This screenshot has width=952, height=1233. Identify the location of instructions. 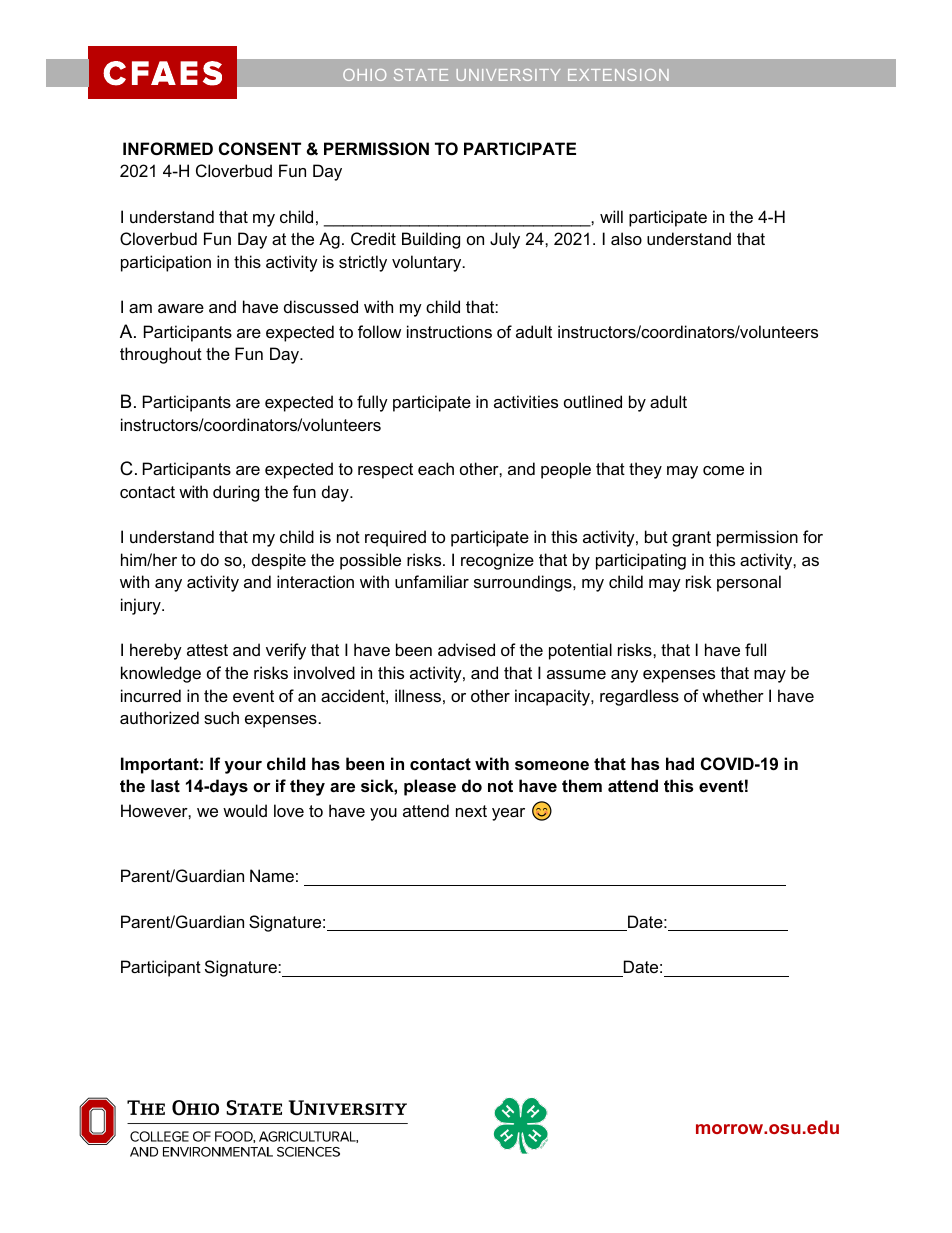
(449, 331).
